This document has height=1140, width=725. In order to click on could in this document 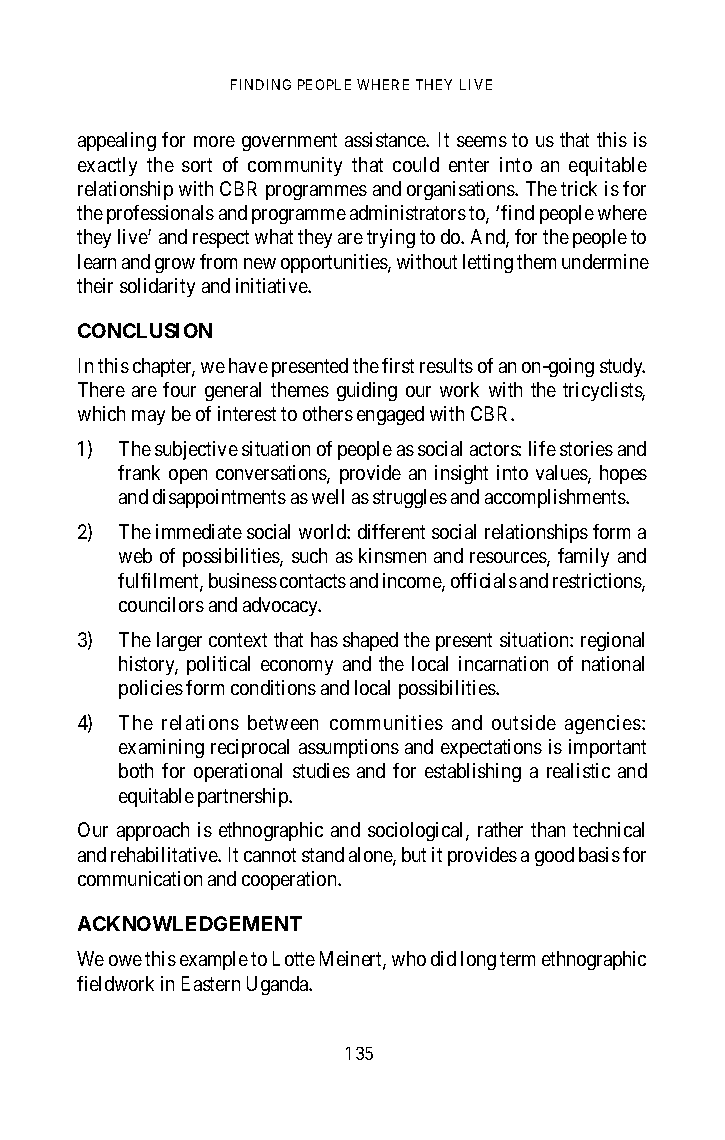, I will do `click(416, 164)`.
